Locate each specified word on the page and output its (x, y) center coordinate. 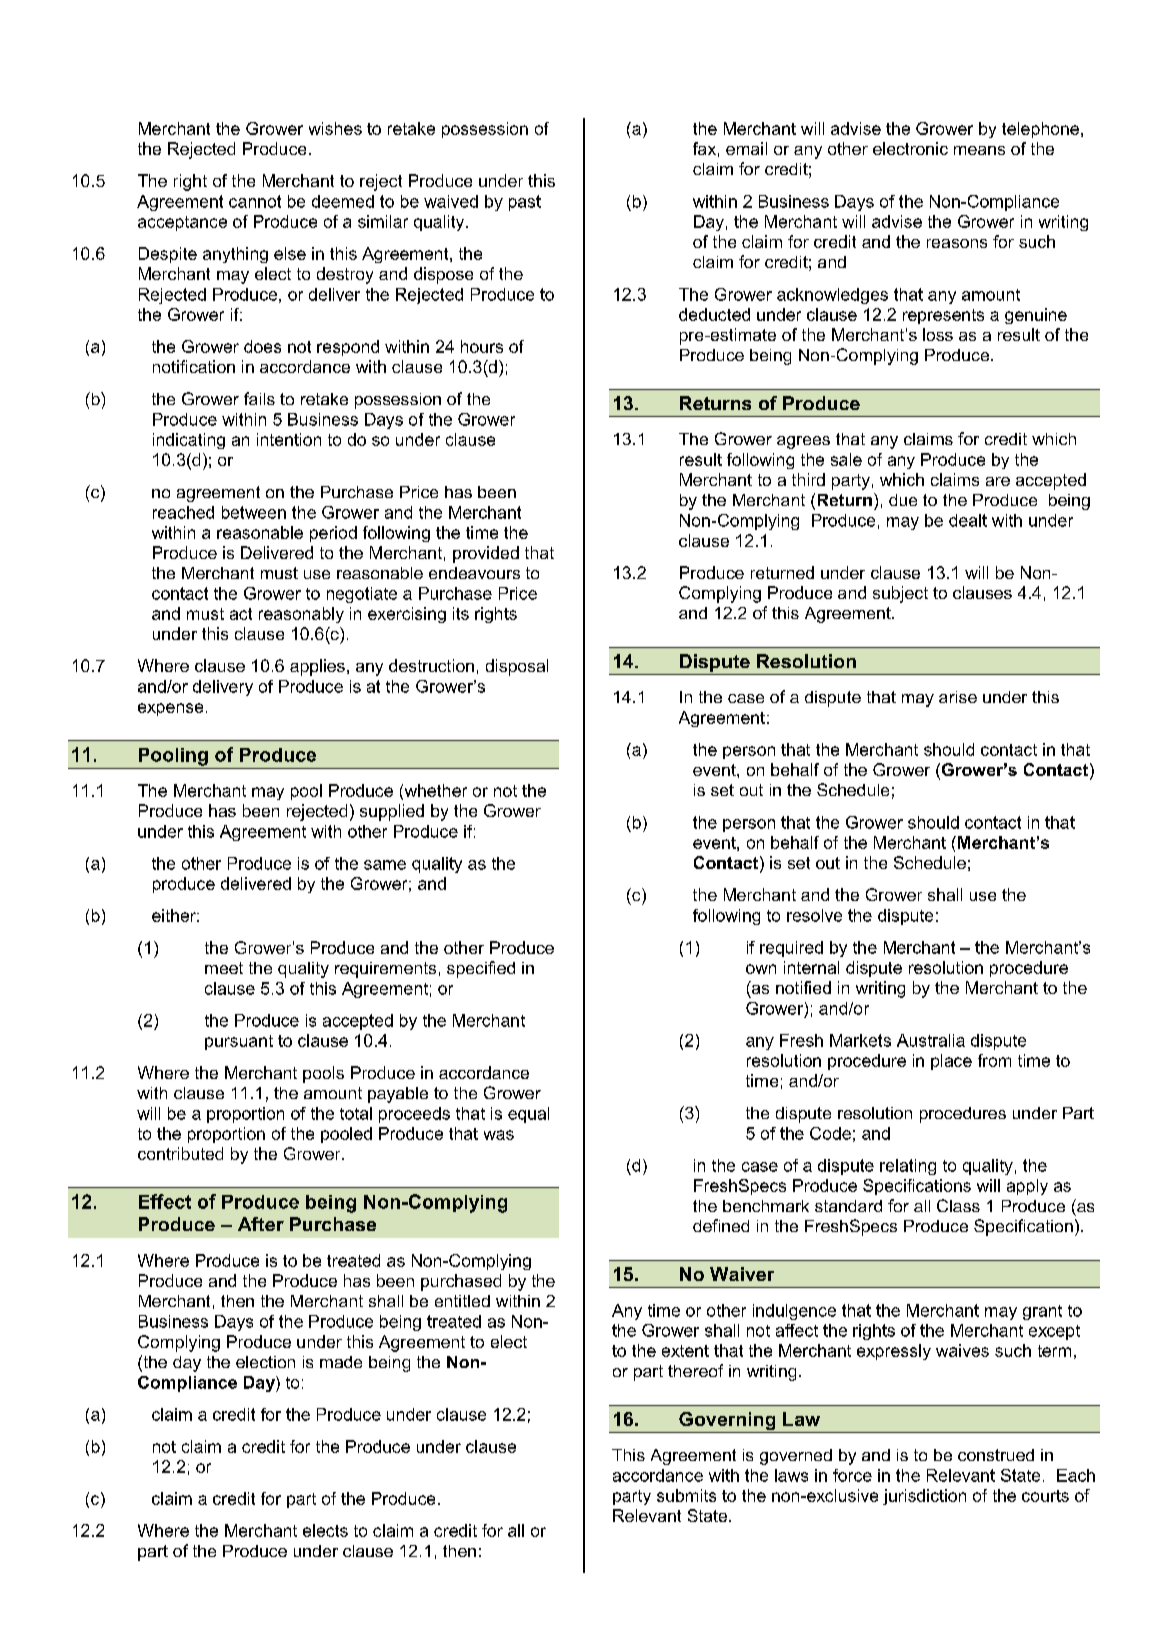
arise (958, 697)
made (341, 1362)
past (525, 203)
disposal (517, 667)
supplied (392, 812)
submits (686, 1495)
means (979, 150)
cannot (255, 201)
